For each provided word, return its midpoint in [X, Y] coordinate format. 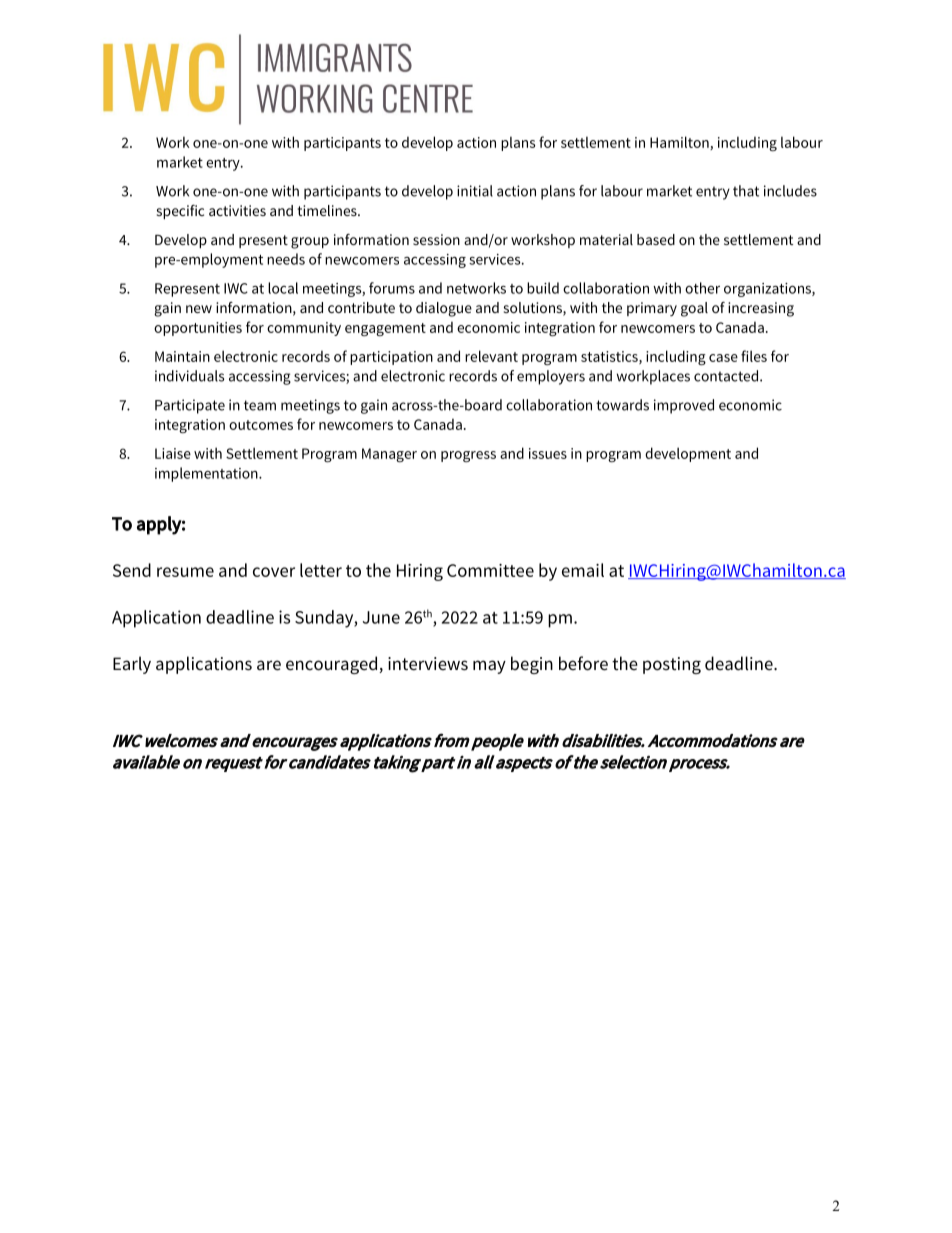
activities [237, 210]
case [723, 358]
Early [132, 665]
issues [548, 453]
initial [475, 191]
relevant [491, 356]
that [746, 191]
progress [468, 456]
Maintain [182, 356]
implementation [207, 474]
